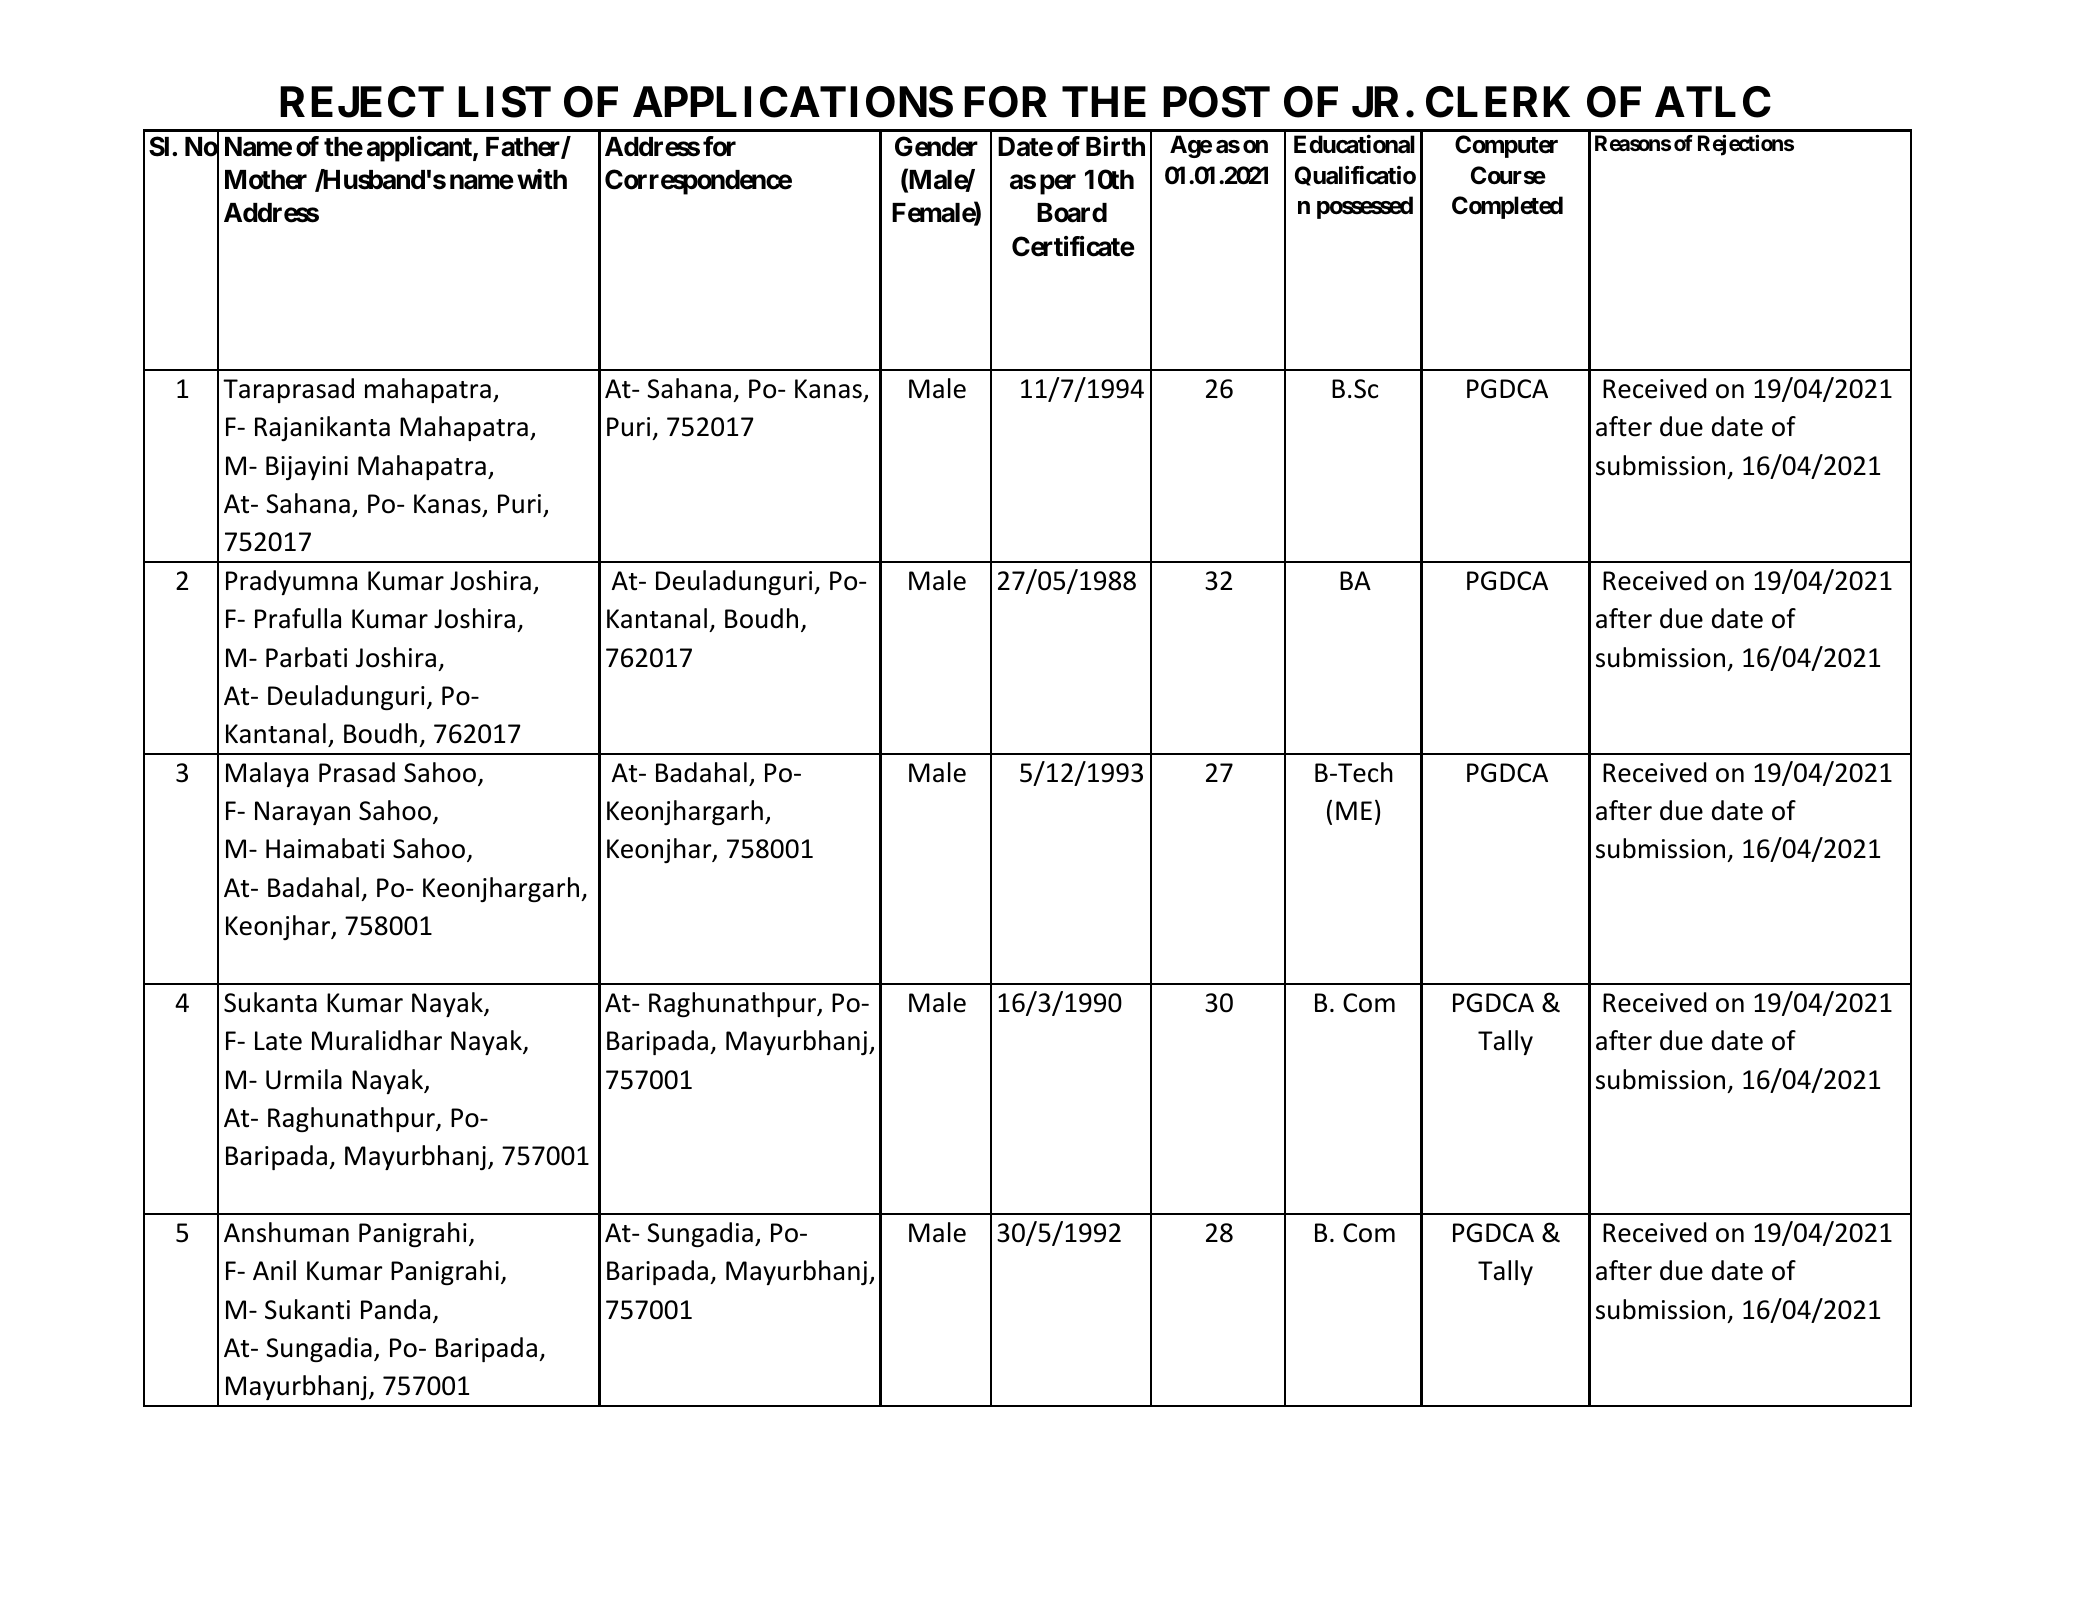  I want to click on possessed, so click(1365, 207).
